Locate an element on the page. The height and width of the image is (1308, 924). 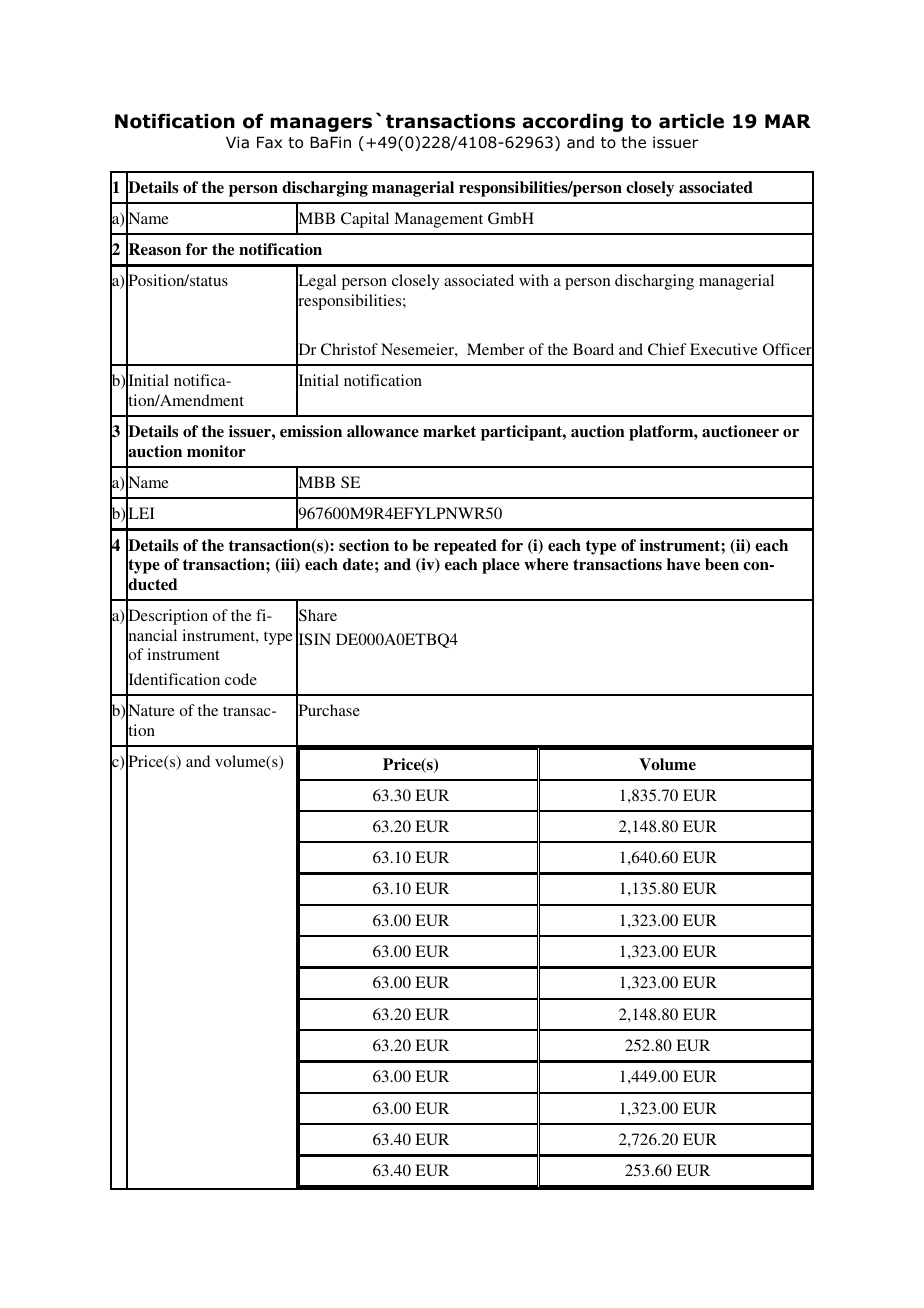
Chief is located at coordinates (667, 349).
